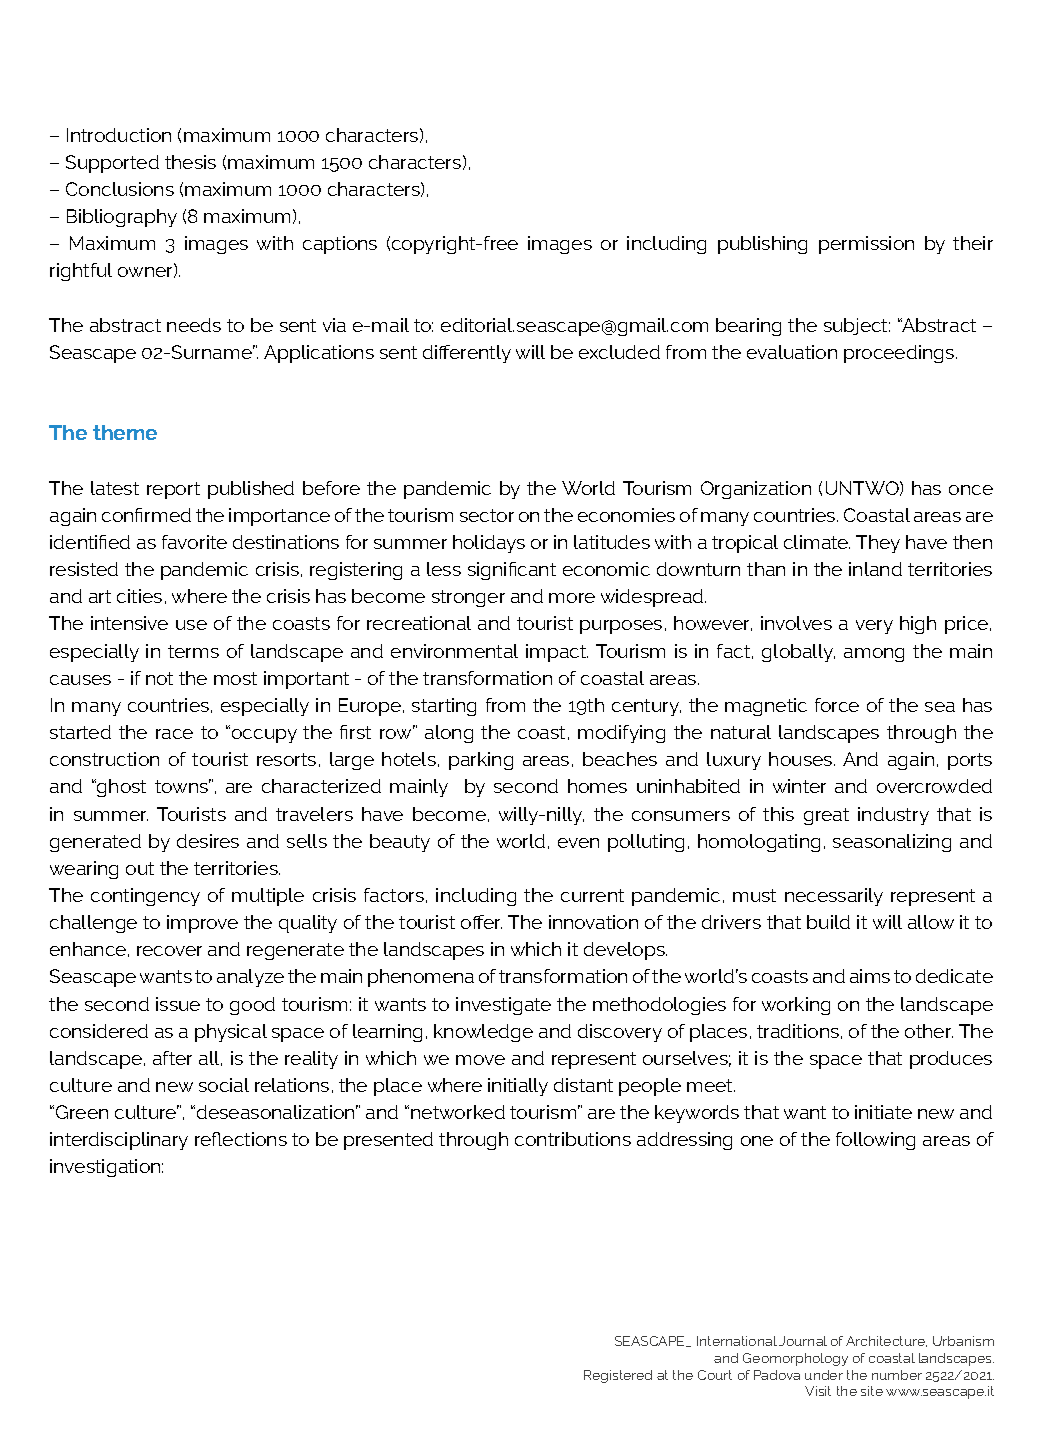 This page has height=1440, width=1043. Describe the element at coordinates (190, 162) in the page. I see `thesis` at that location.
